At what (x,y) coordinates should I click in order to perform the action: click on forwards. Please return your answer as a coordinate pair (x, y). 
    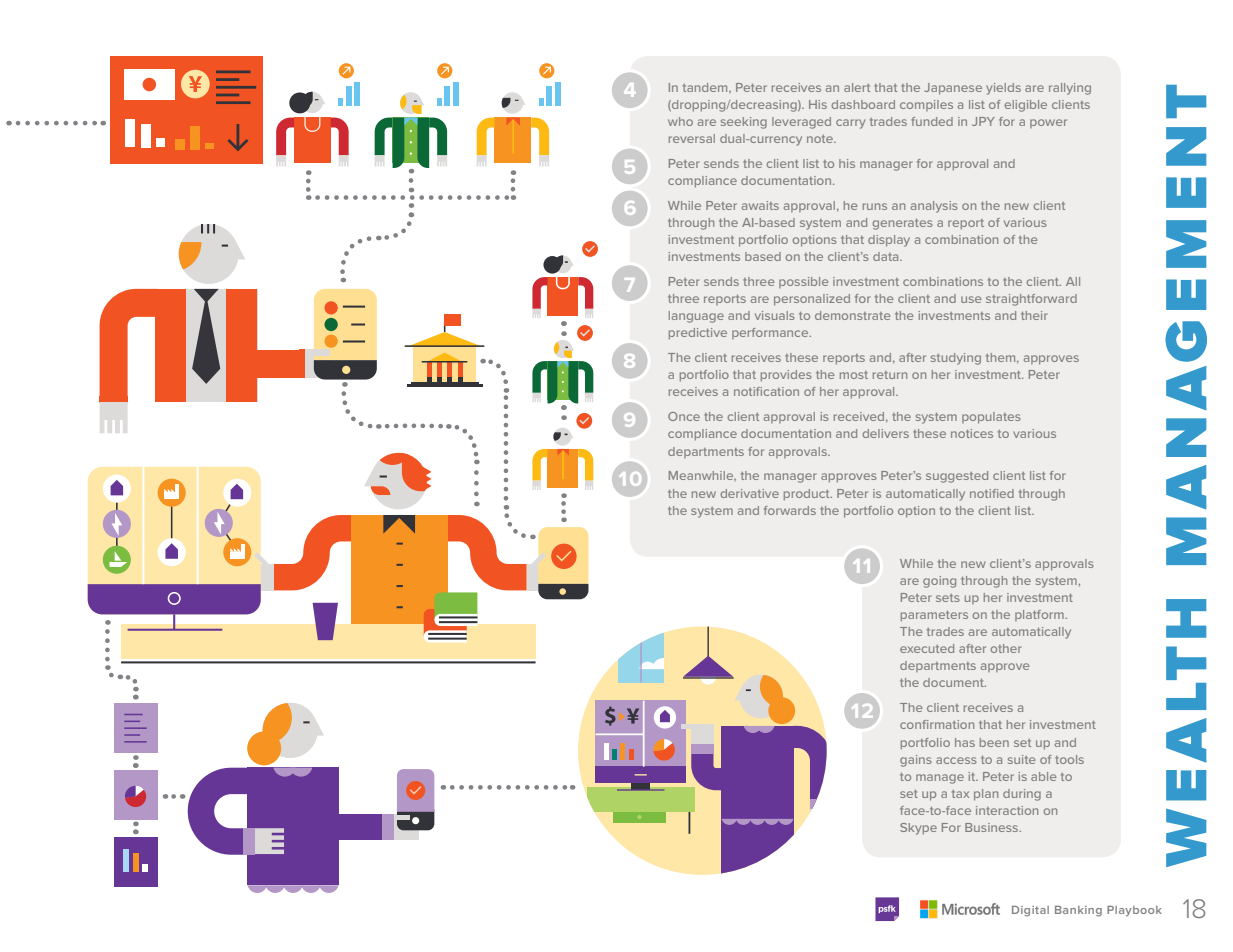
    Looking at the image, I should click on (790, 510).
